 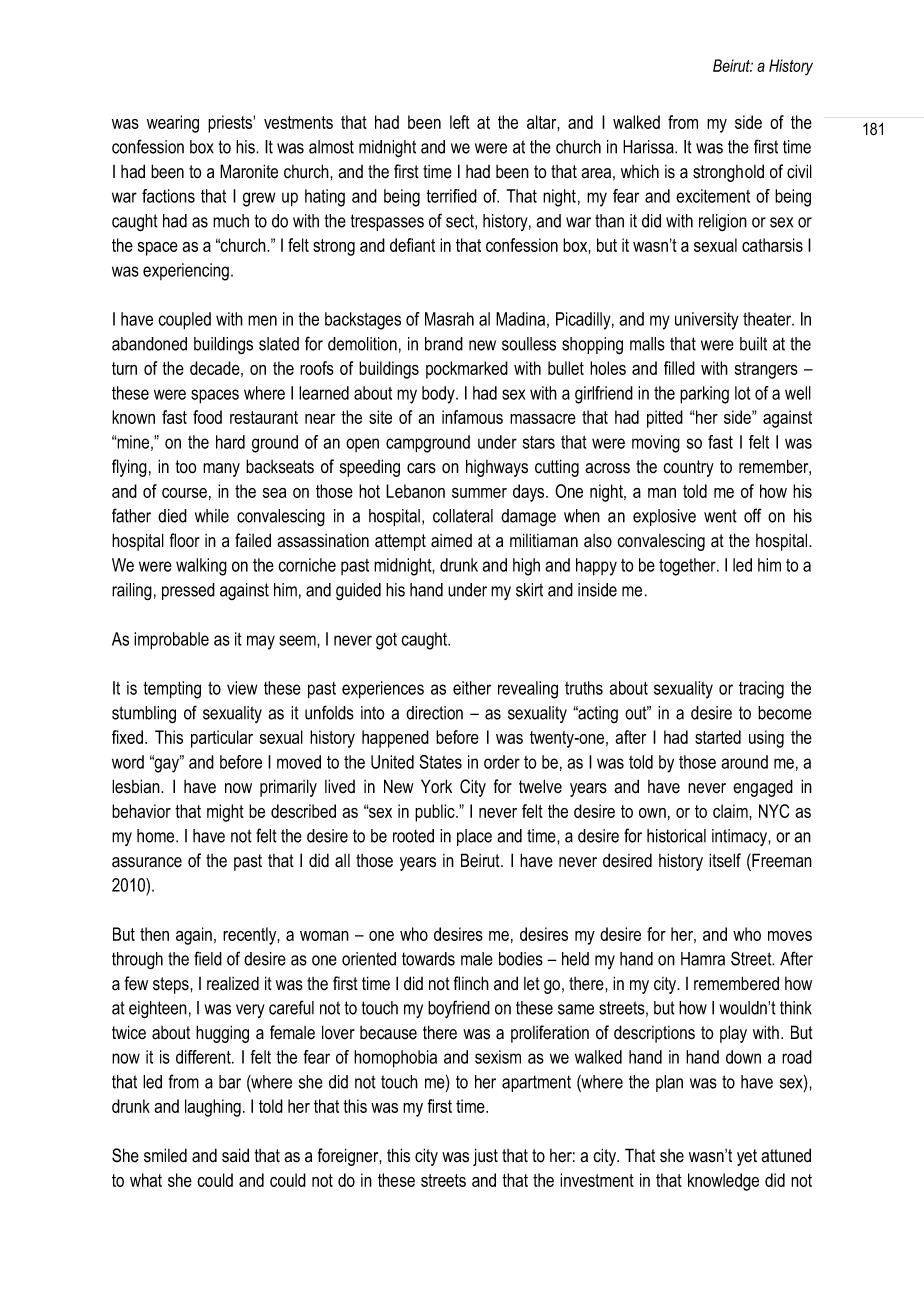 What do you see at coordinates (235, 1155) in the page?
I see `said` at bounding box center [235, 1155].
